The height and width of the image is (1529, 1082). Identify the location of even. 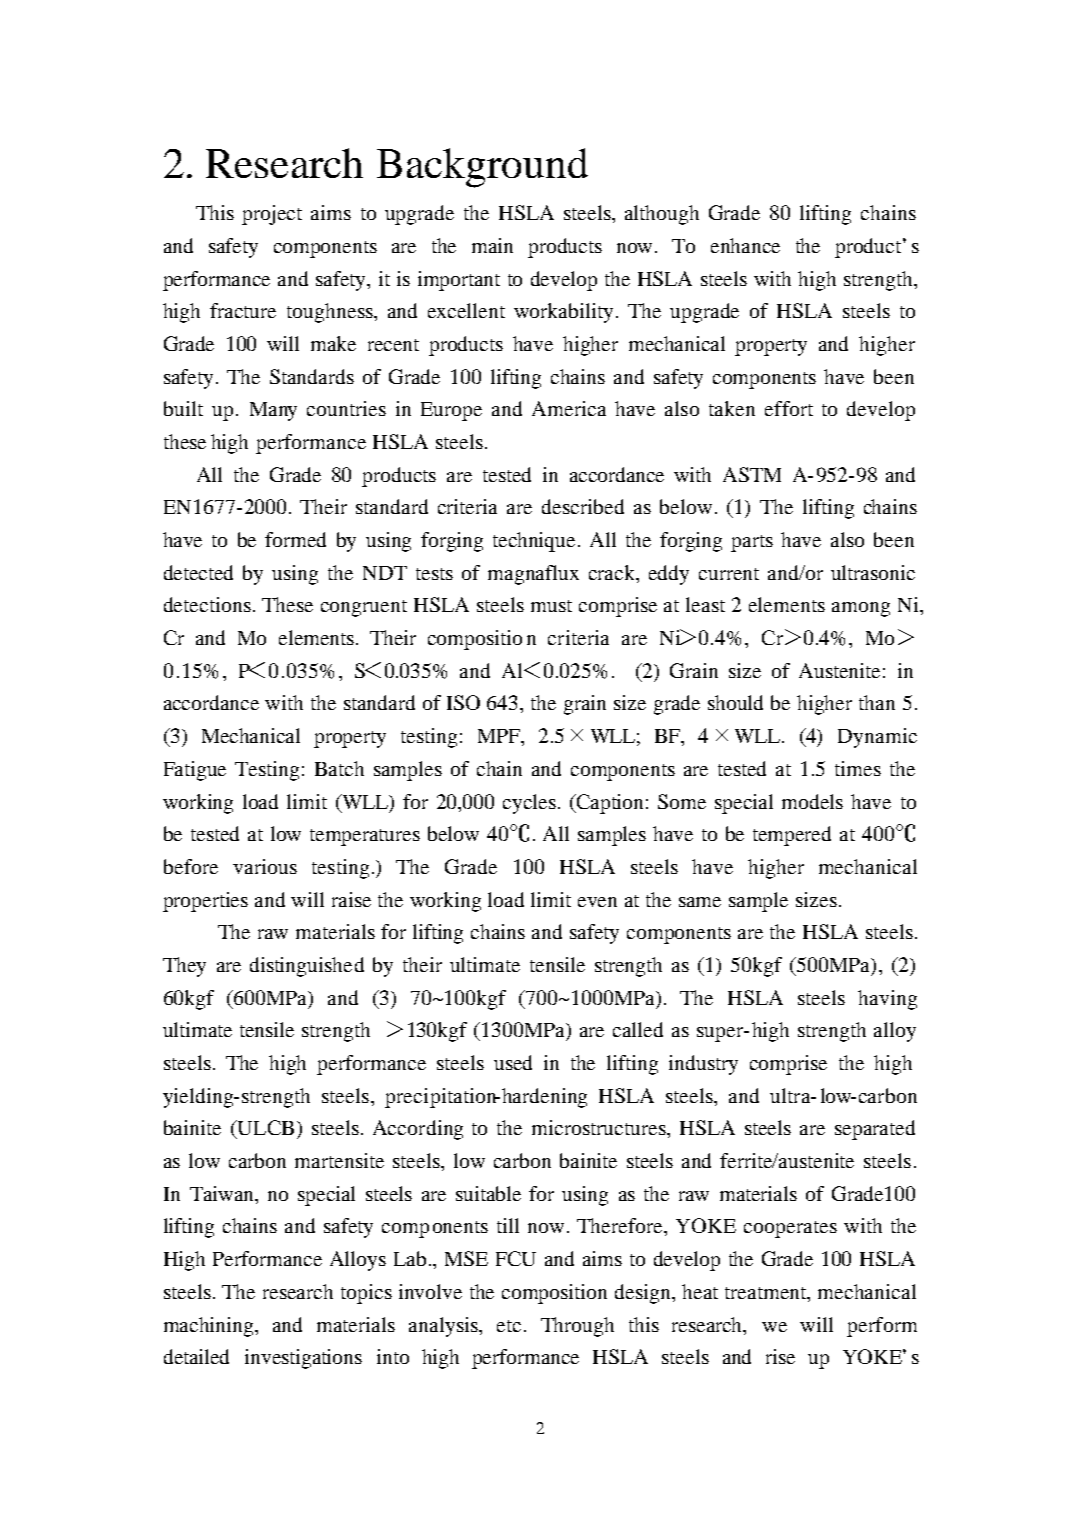
(597, 902).
